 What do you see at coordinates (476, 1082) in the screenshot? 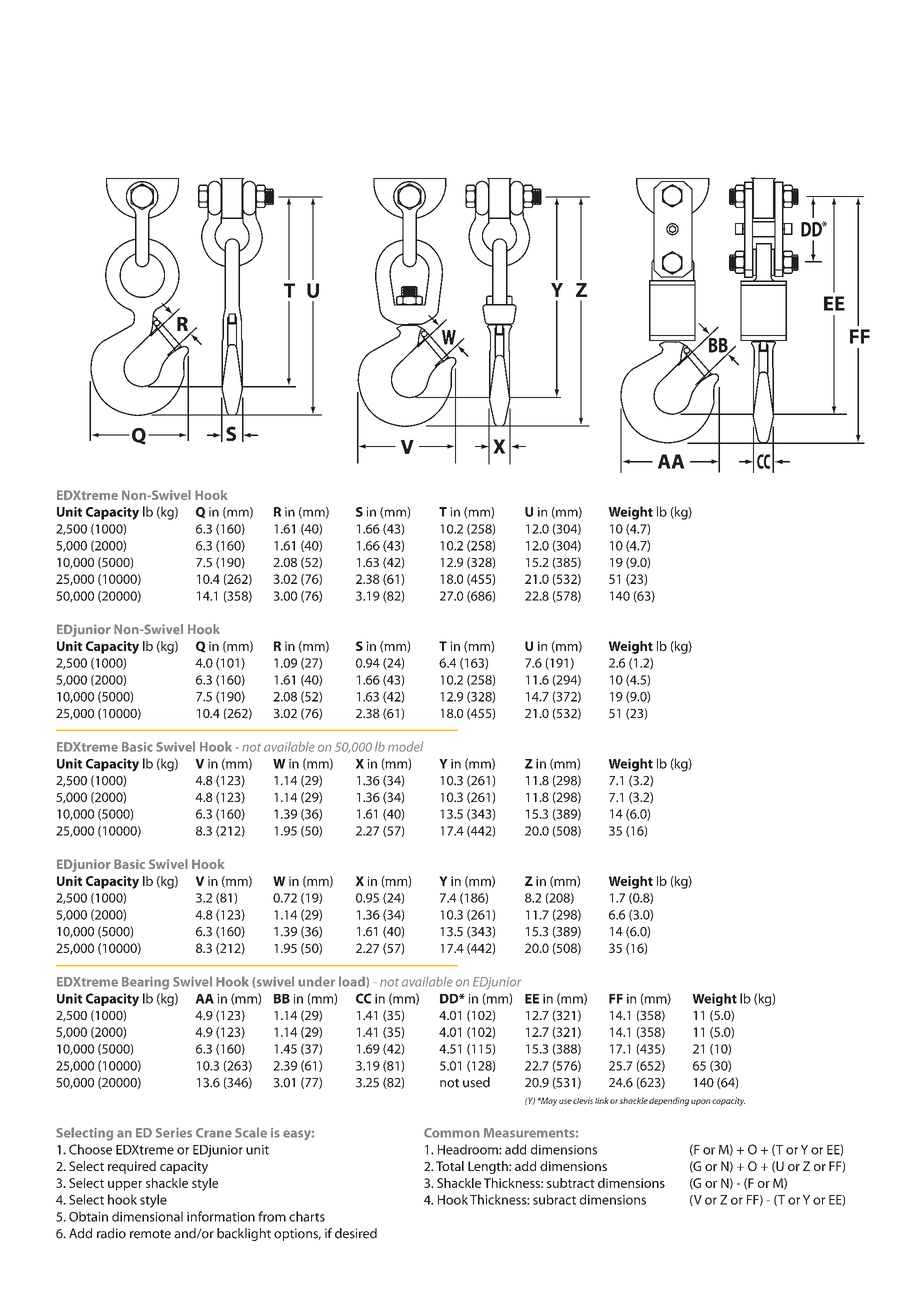
I see `used` at bounding box center [476, 1082].
